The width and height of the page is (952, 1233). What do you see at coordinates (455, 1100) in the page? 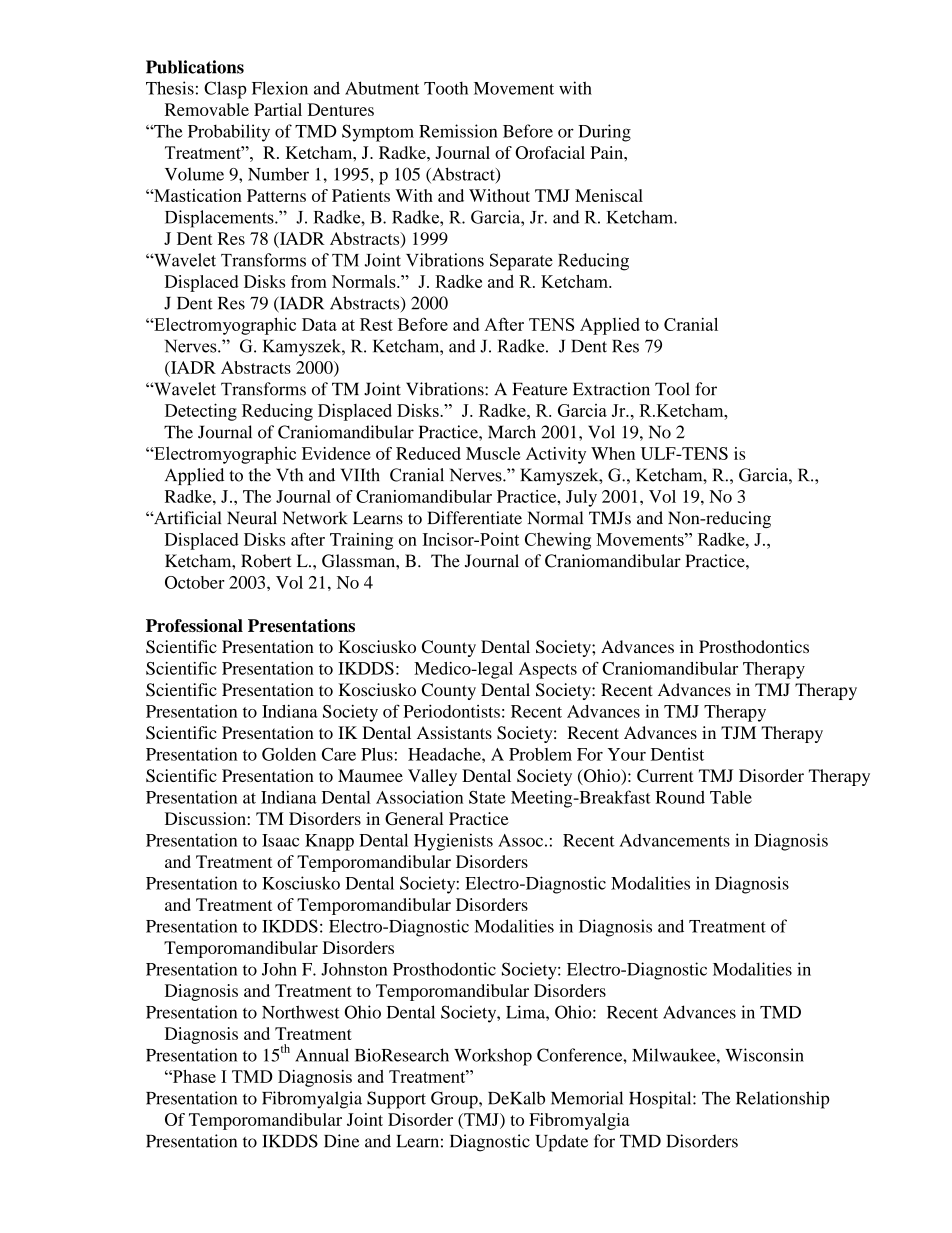
I see `Group` at bounding box center [455, 1100].
